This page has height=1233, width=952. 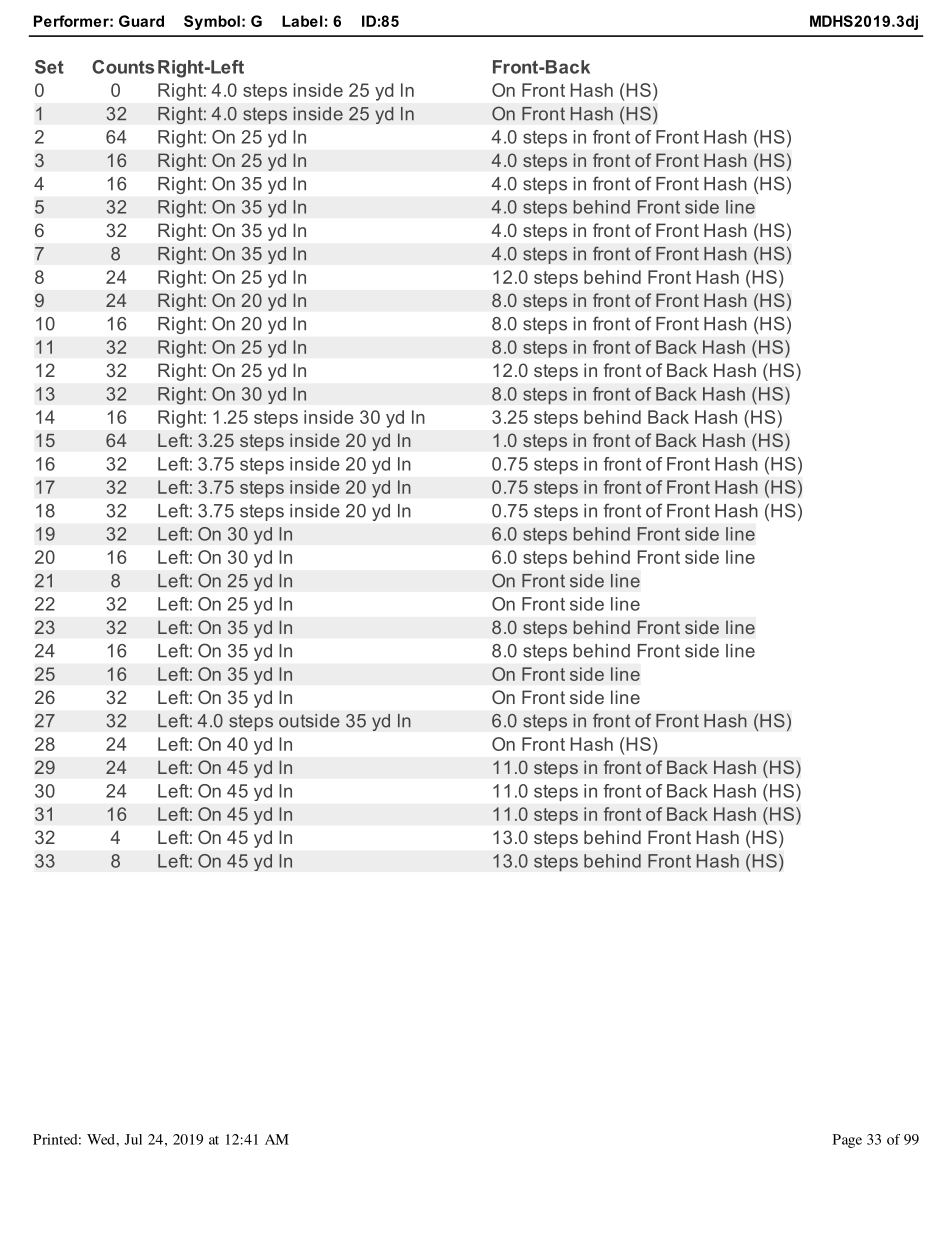 What do you see at coordinates (302, 21) in the page?
I see `Label` at bounding box center [302, 21].
